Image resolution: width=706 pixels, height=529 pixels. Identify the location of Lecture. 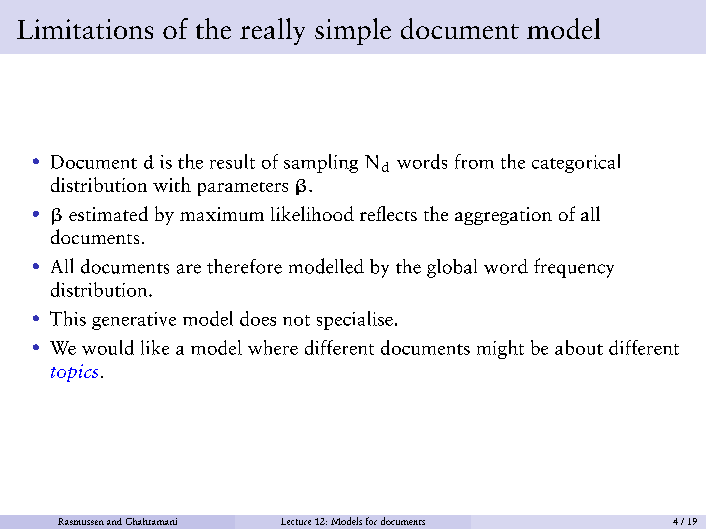
(296, 521).
